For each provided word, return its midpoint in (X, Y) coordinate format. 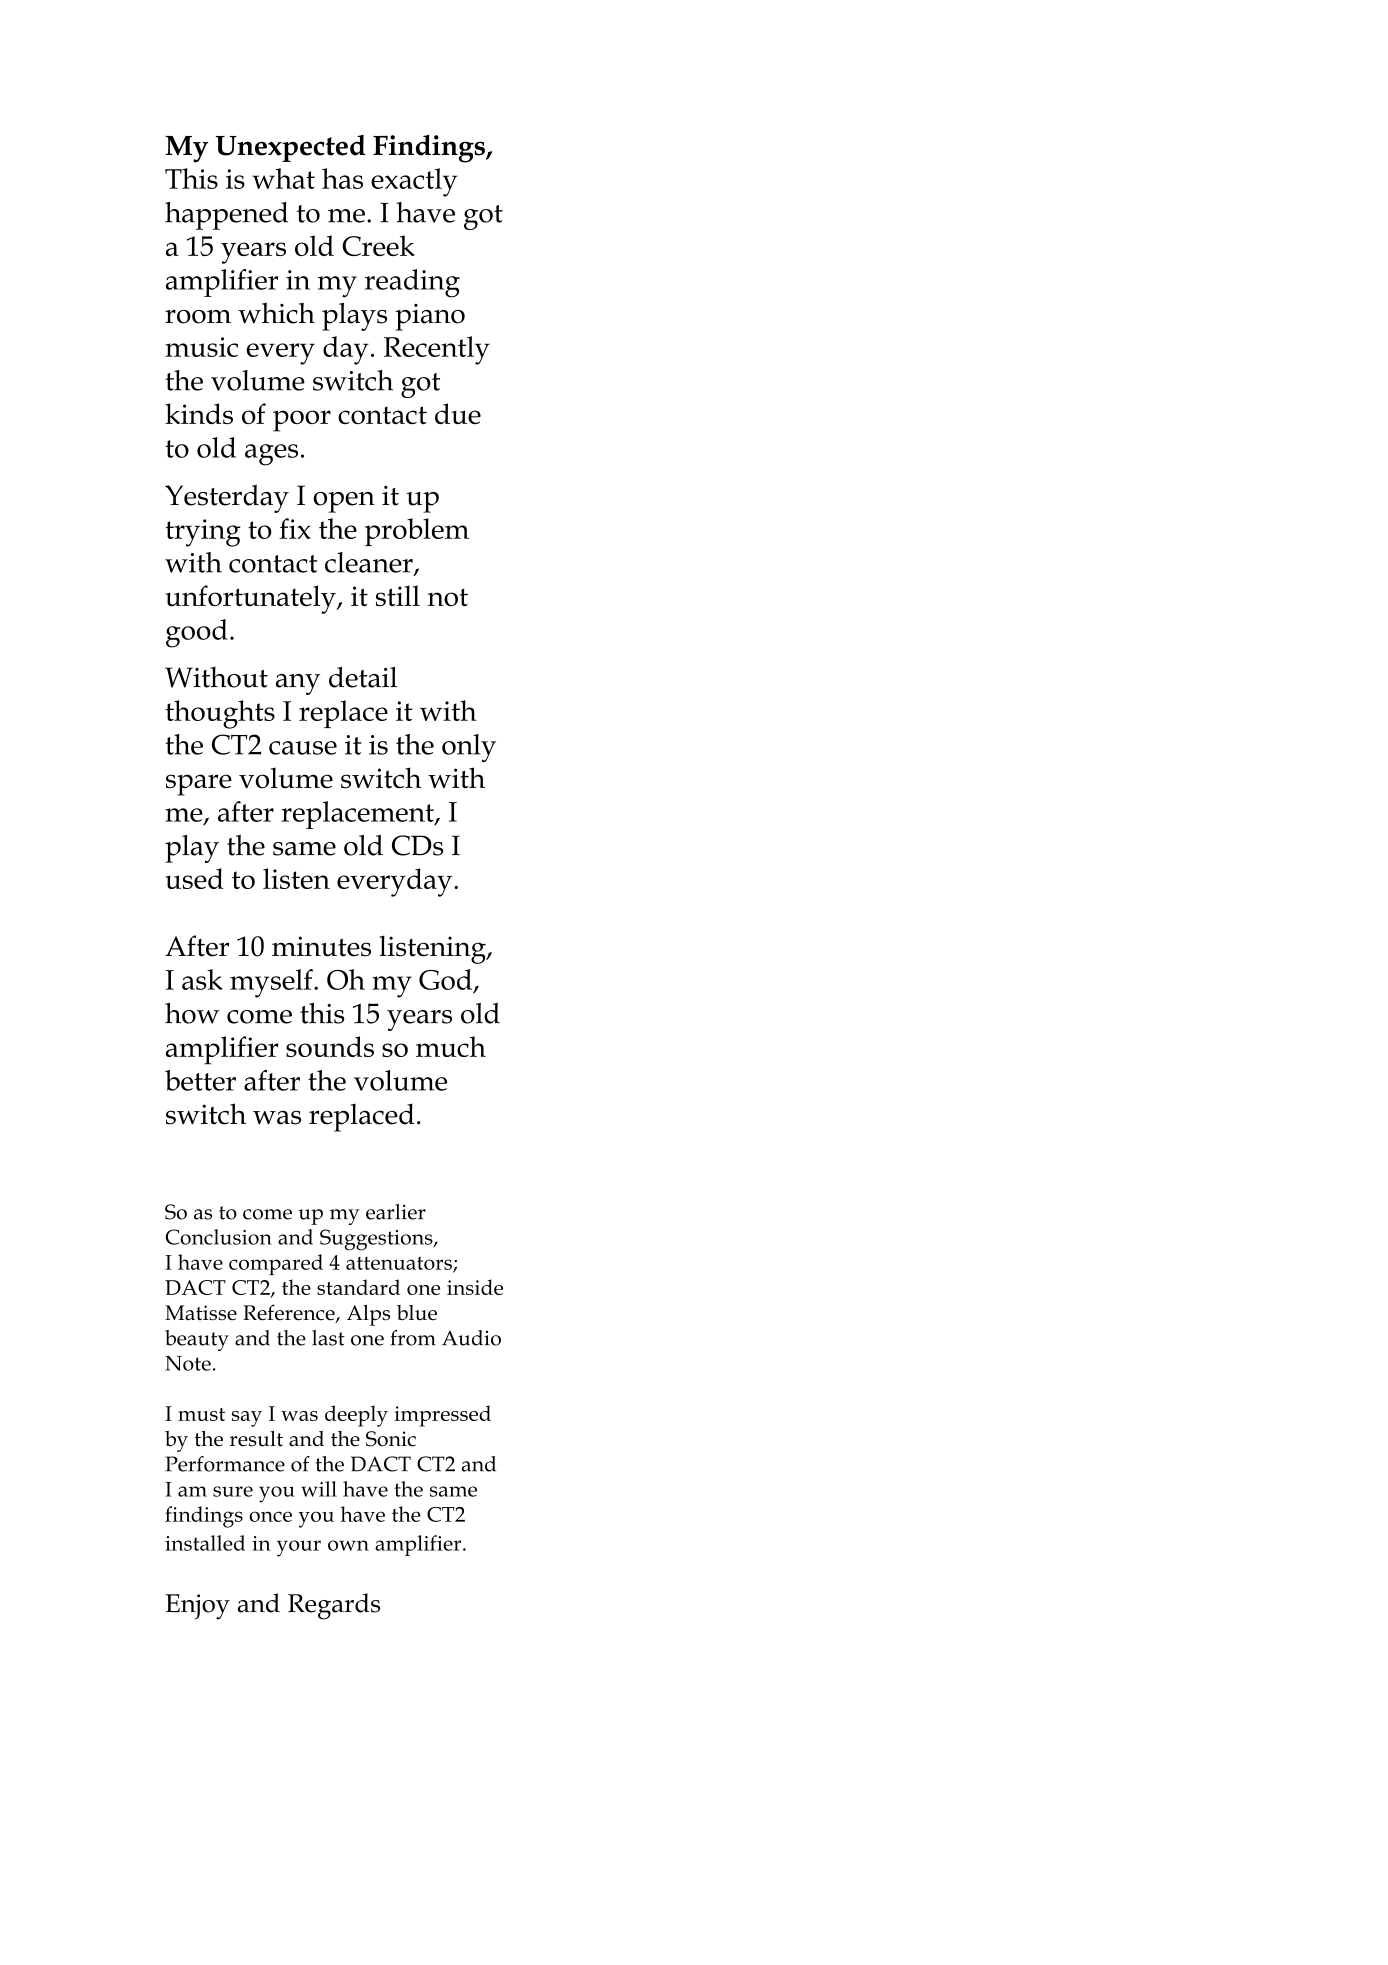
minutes (321, 946)
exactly (414, 182)
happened (226, 216)
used (194, 878)
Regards (334, 1606)
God (445, 979)
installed (205, 1543)
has (342, 178)
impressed (442, 1416)
